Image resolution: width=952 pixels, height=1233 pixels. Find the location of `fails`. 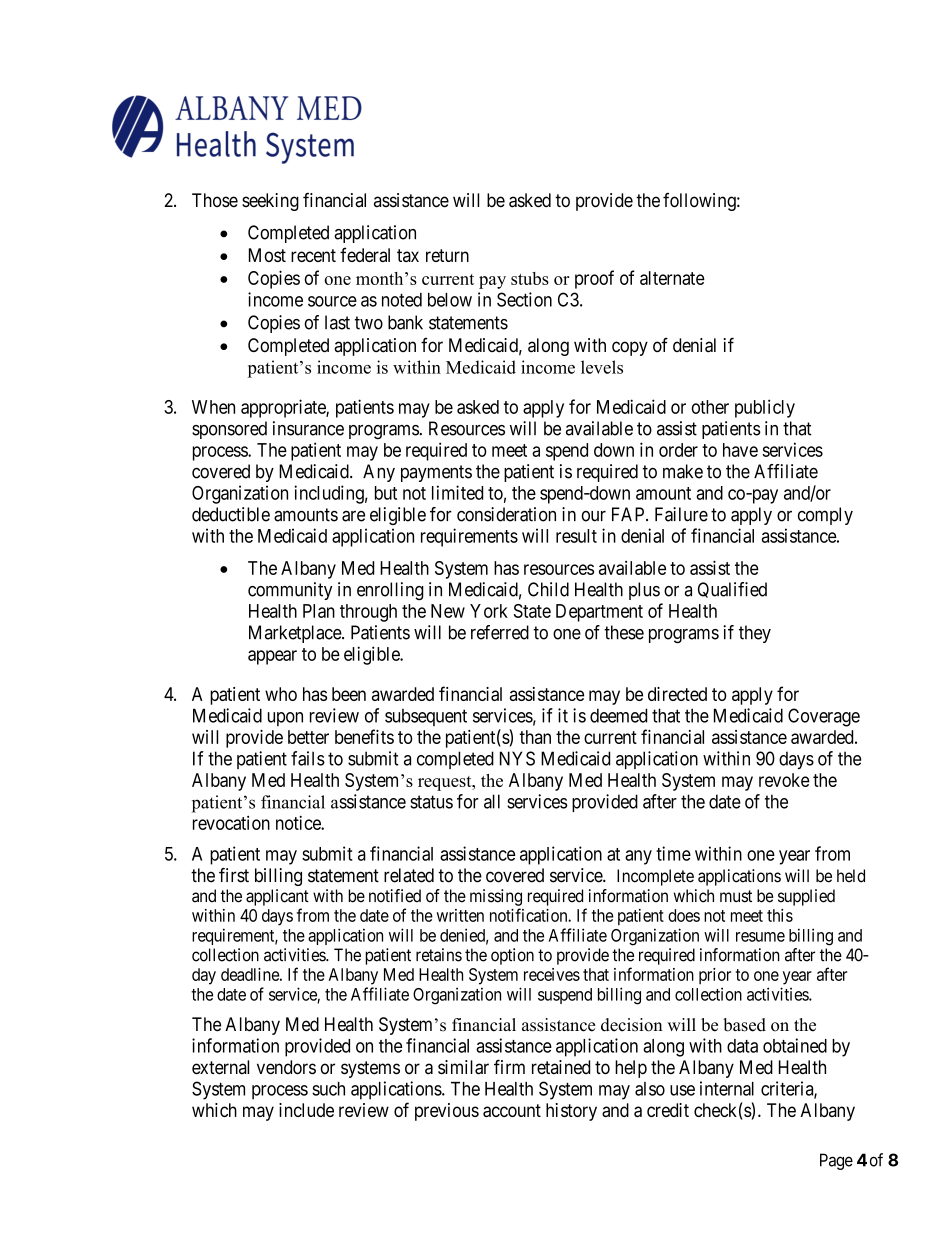

fails is located at coordinates (308, 758).
